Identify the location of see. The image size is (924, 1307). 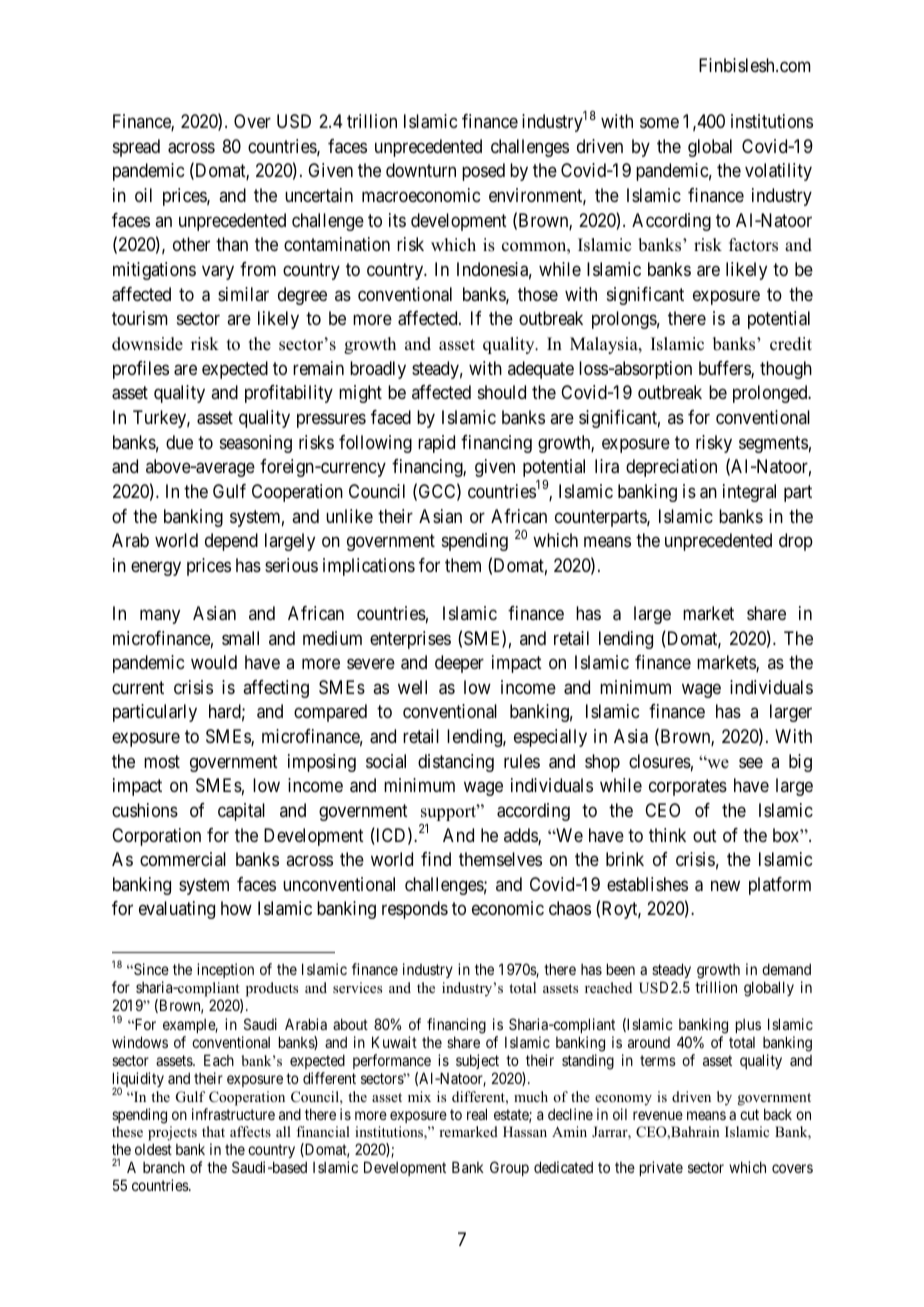
(751, 762).
